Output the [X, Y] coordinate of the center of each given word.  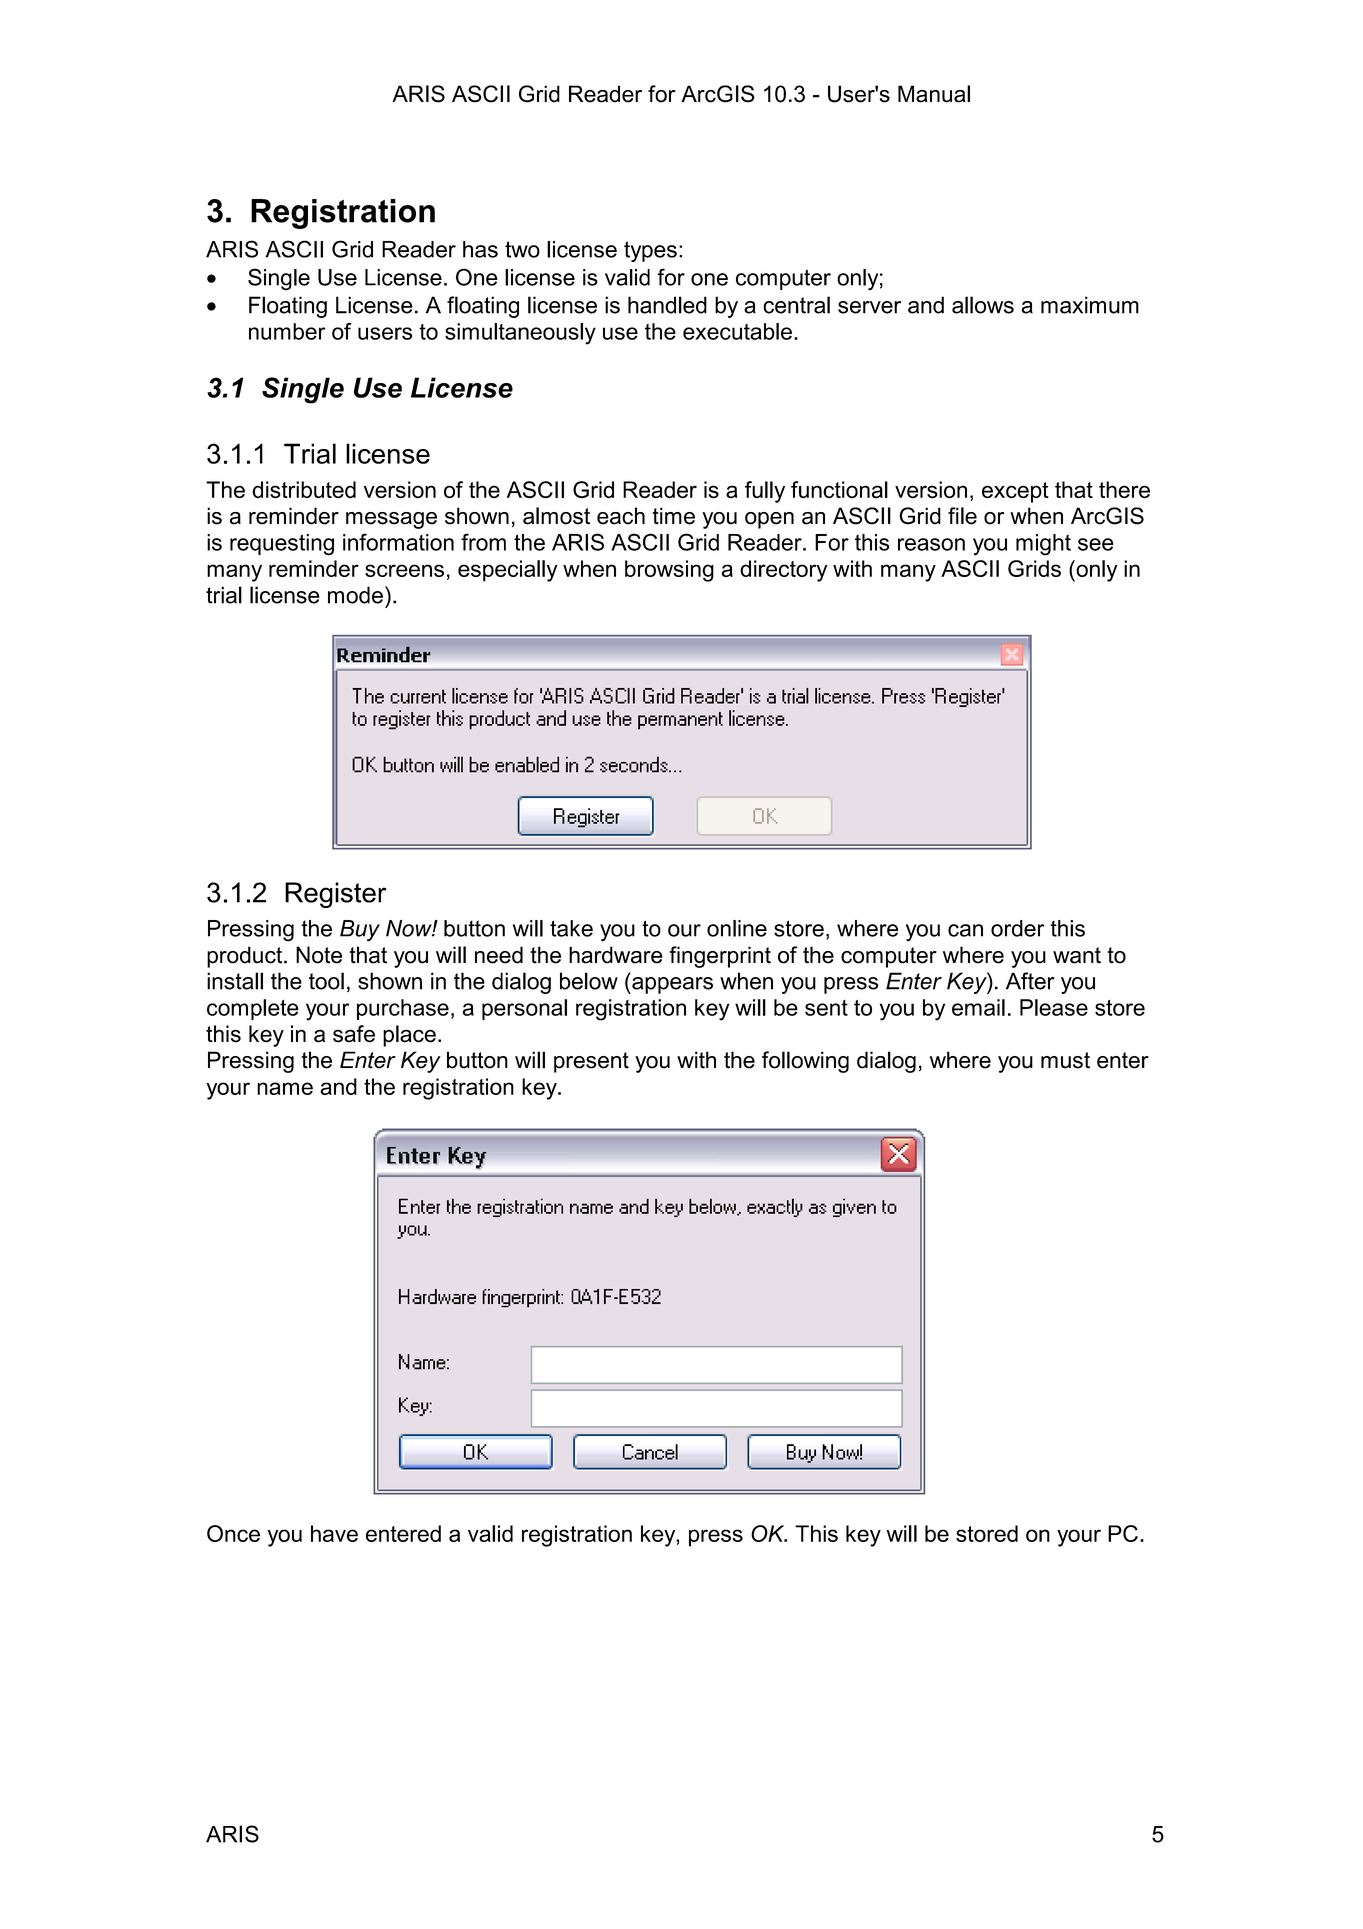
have [334, 1533]
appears [671, 985]
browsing [669, 571]
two [522, 249]
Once [233, 1533]
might [1043, 545]
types [650, 251]
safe [354, 1034]
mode [355, 595]
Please [1054, 1007]
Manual [934, 94]
